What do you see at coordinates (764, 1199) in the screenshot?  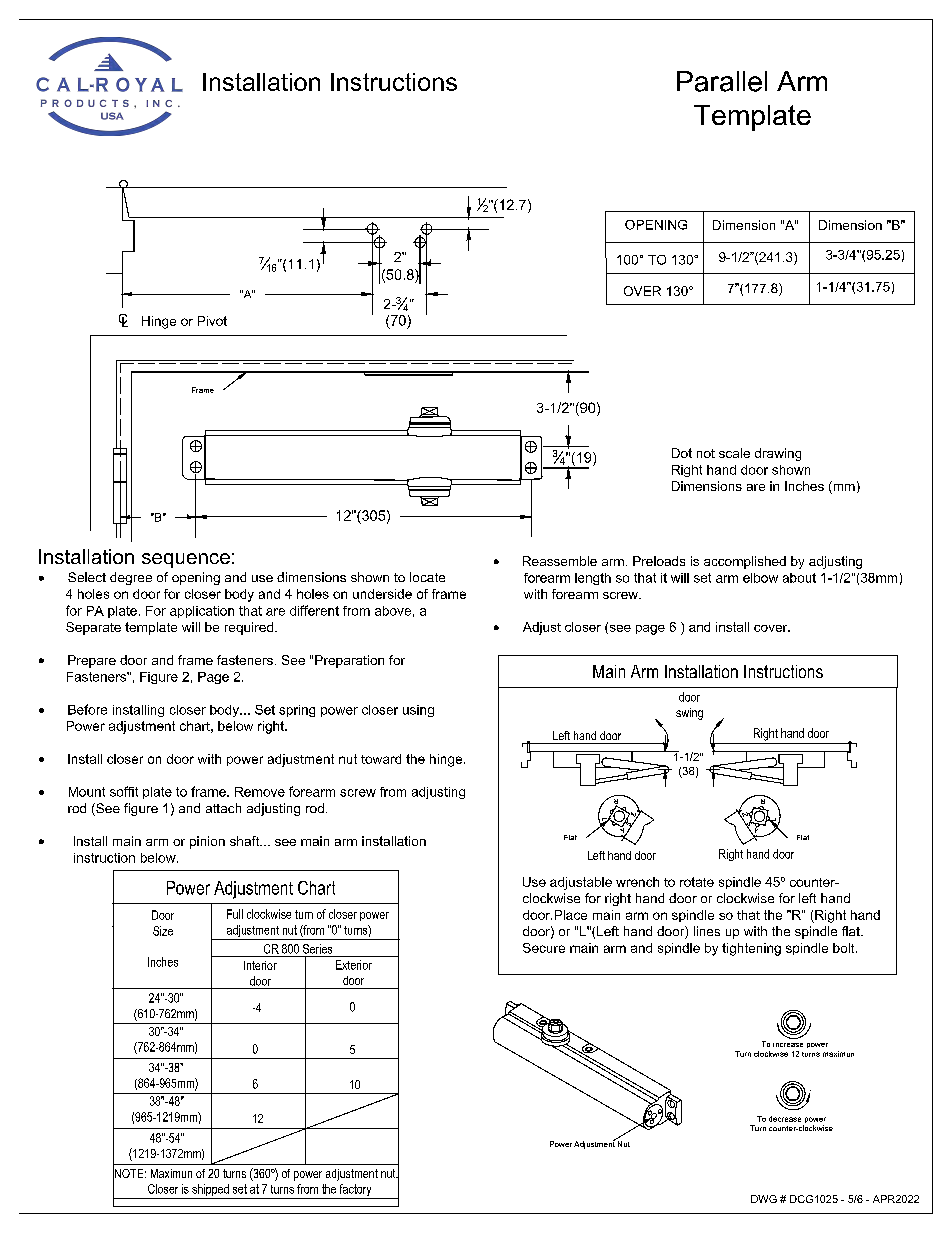 I see `DWG` at bounding box center [764, 1199].
